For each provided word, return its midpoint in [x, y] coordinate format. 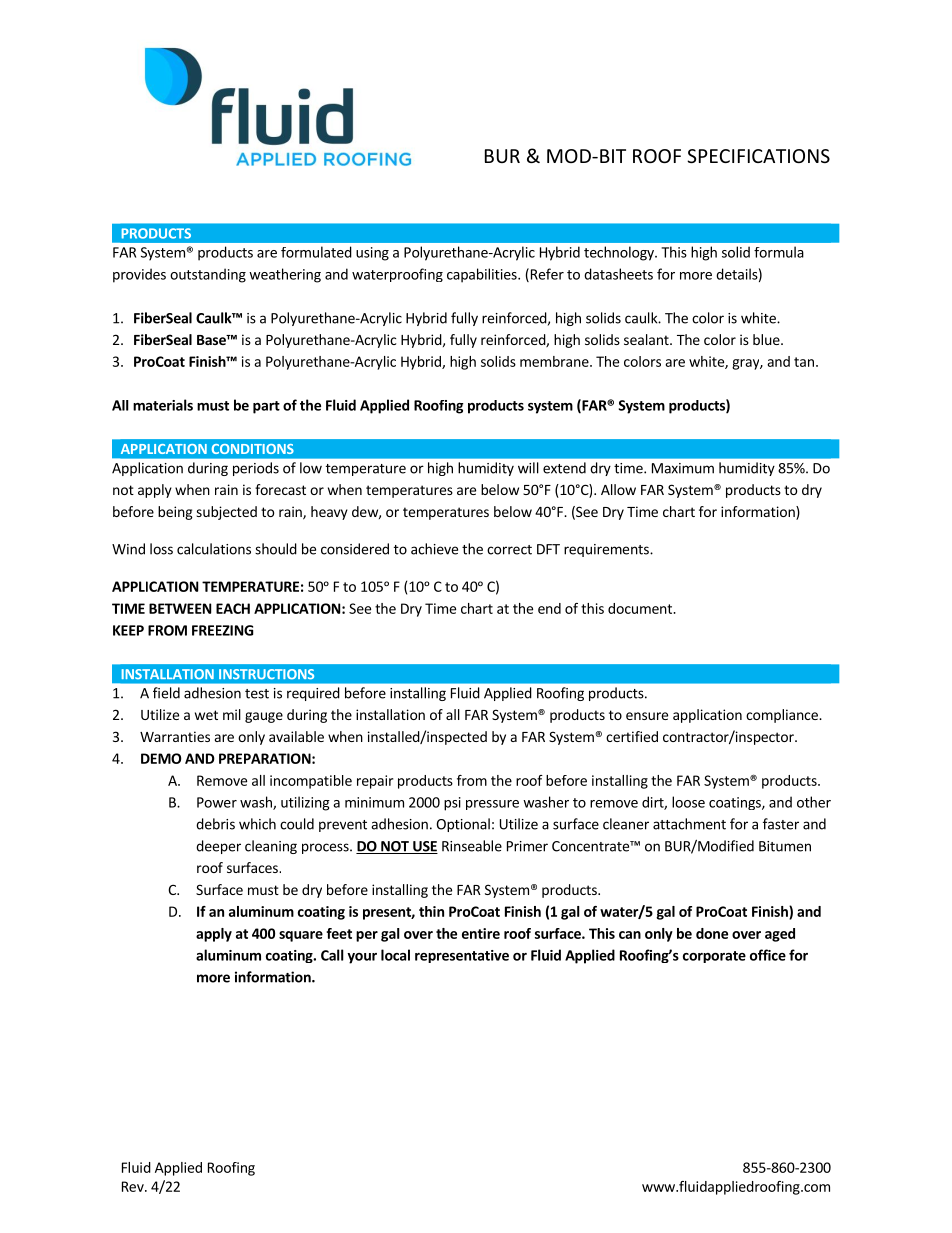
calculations [214, 549]
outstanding [208, 275]
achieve [434, 549]
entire [481, 933]
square [301, 936]
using [372, 254]
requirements [607, 550]
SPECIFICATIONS [758, 156]
